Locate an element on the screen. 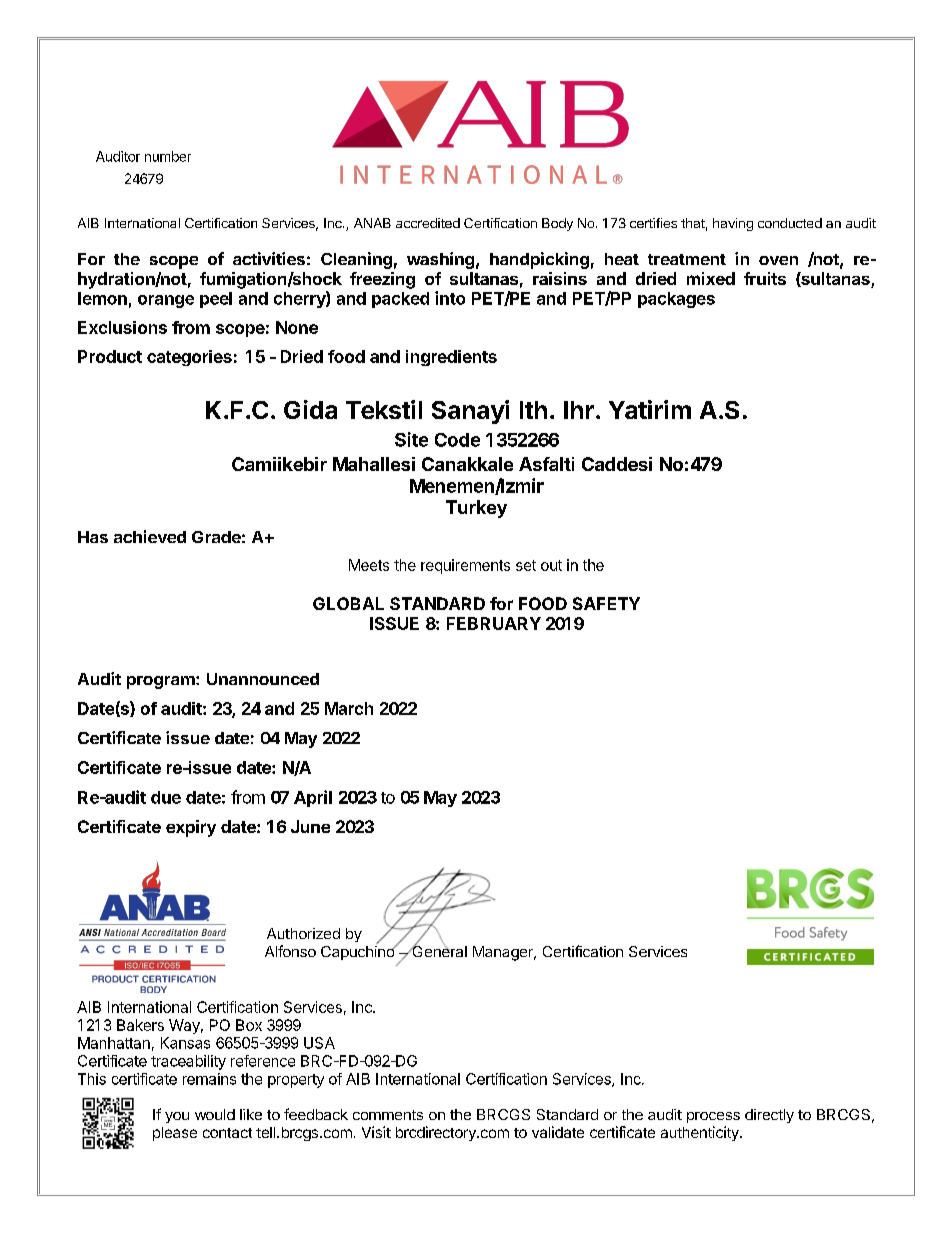 Image resolution: width=952 pixels, height=1233 pixels. program is located at coordinates (162, 682).
